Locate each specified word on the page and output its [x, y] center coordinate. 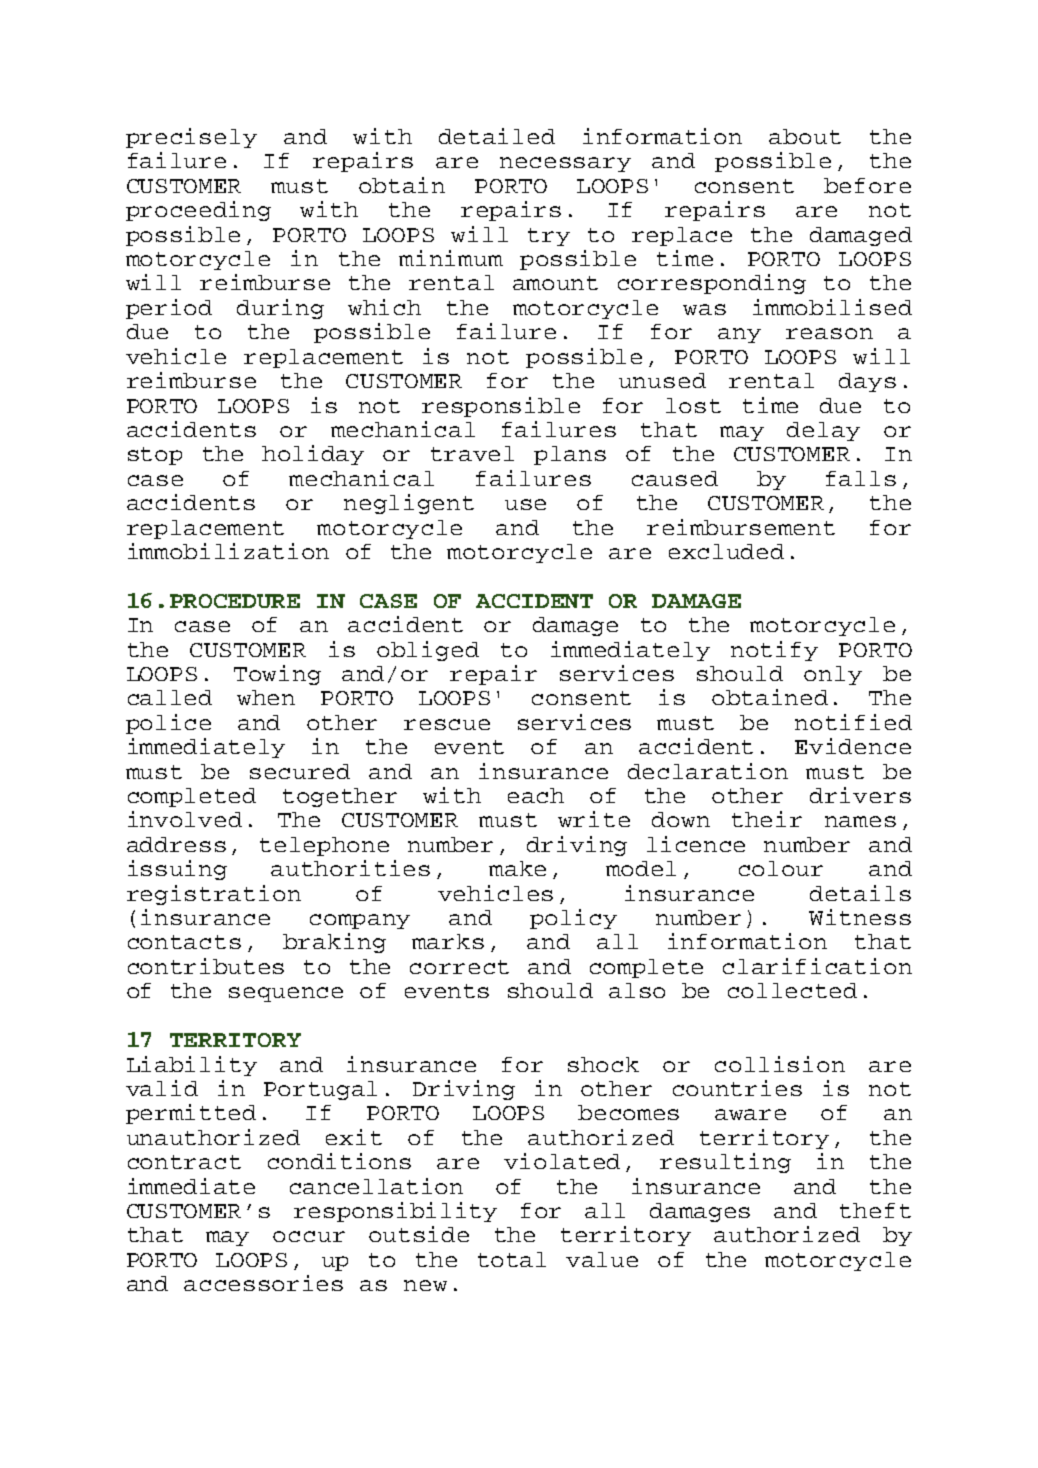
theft [875, 1210]
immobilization [228, 551]
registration [214, 895]
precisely [191, 138]
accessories [263, 1283]
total [512, 1259]
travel [472, 453]
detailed [497, 136]
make [517, 868]
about [805, 136]
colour [781, 868]
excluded [726, 551]
